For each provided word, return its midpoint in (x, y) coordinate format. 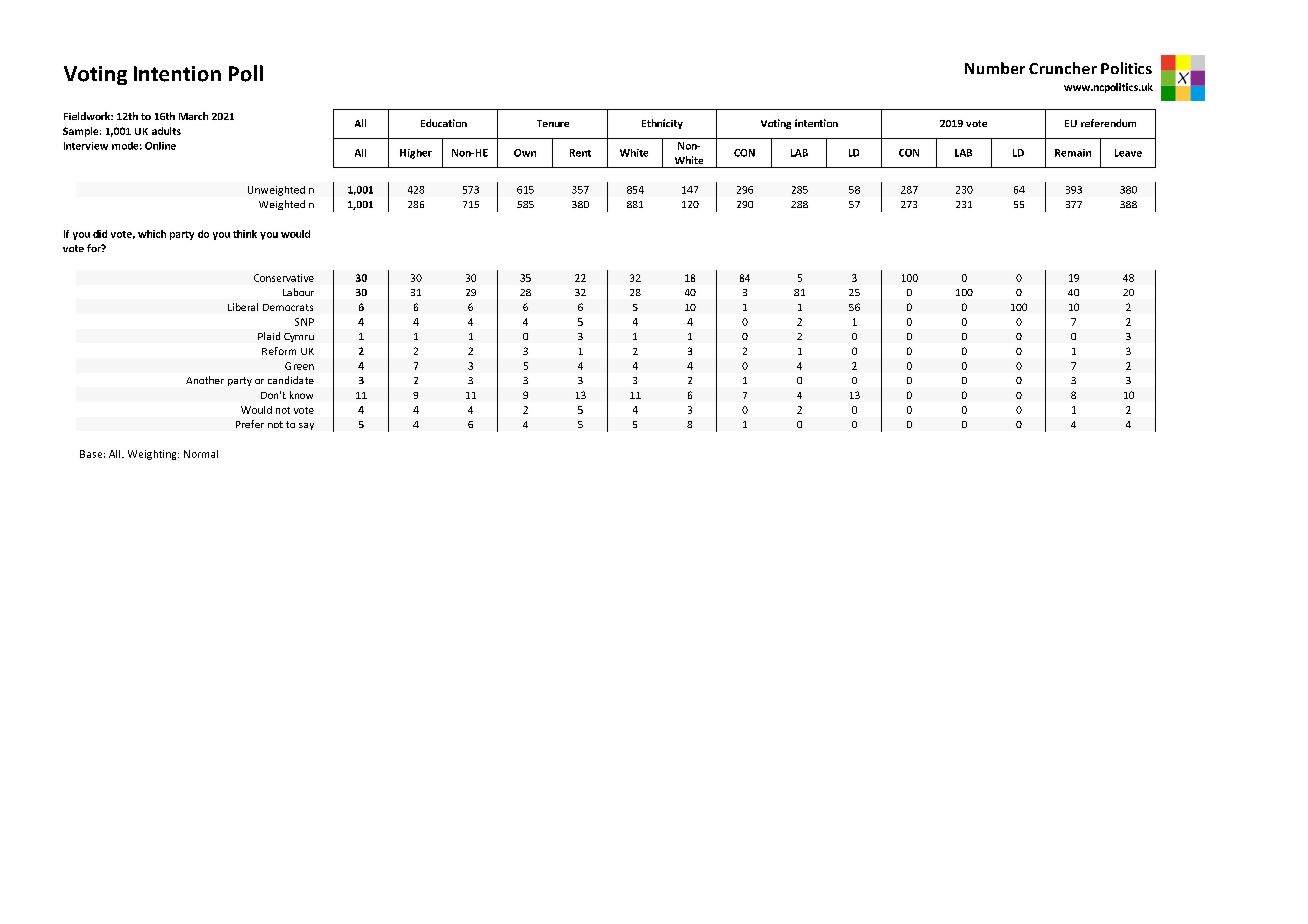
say (306, 426)
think (245, 234)
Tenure (553, 123)
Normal (201, 454)
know (301, 395)
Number (995, 68)
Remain (1073, 153)
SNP (304, 322)
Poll (246, 73)
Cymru (299, 337)
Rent (580, 153)
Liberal (243, 307)
